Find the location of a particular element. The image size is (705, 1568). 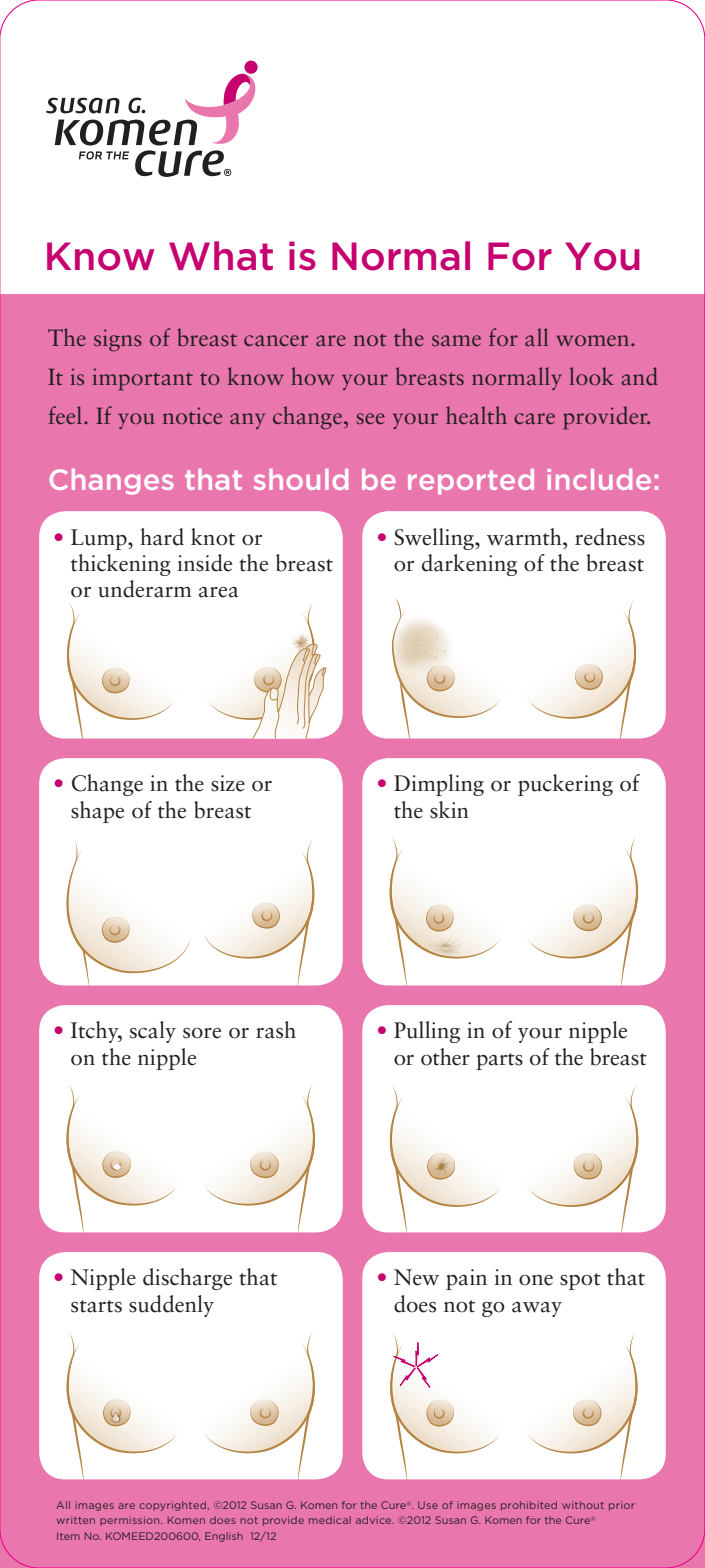

permission is located at coordinates (131, 1521).
